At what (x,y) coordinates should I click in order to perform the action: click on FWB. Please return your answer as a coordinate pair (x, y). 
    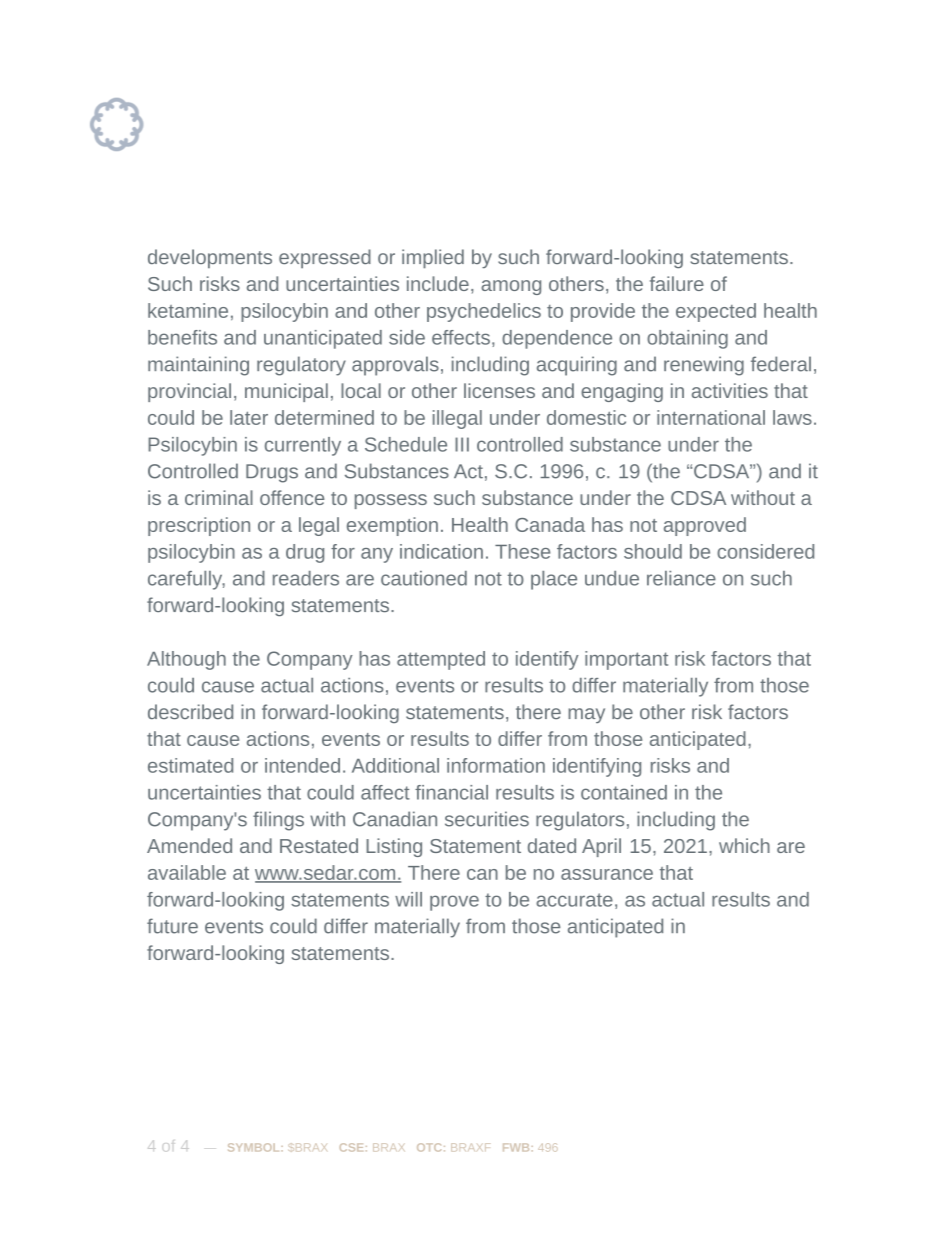
    Looking at the image, I should click on (516, 1147).
